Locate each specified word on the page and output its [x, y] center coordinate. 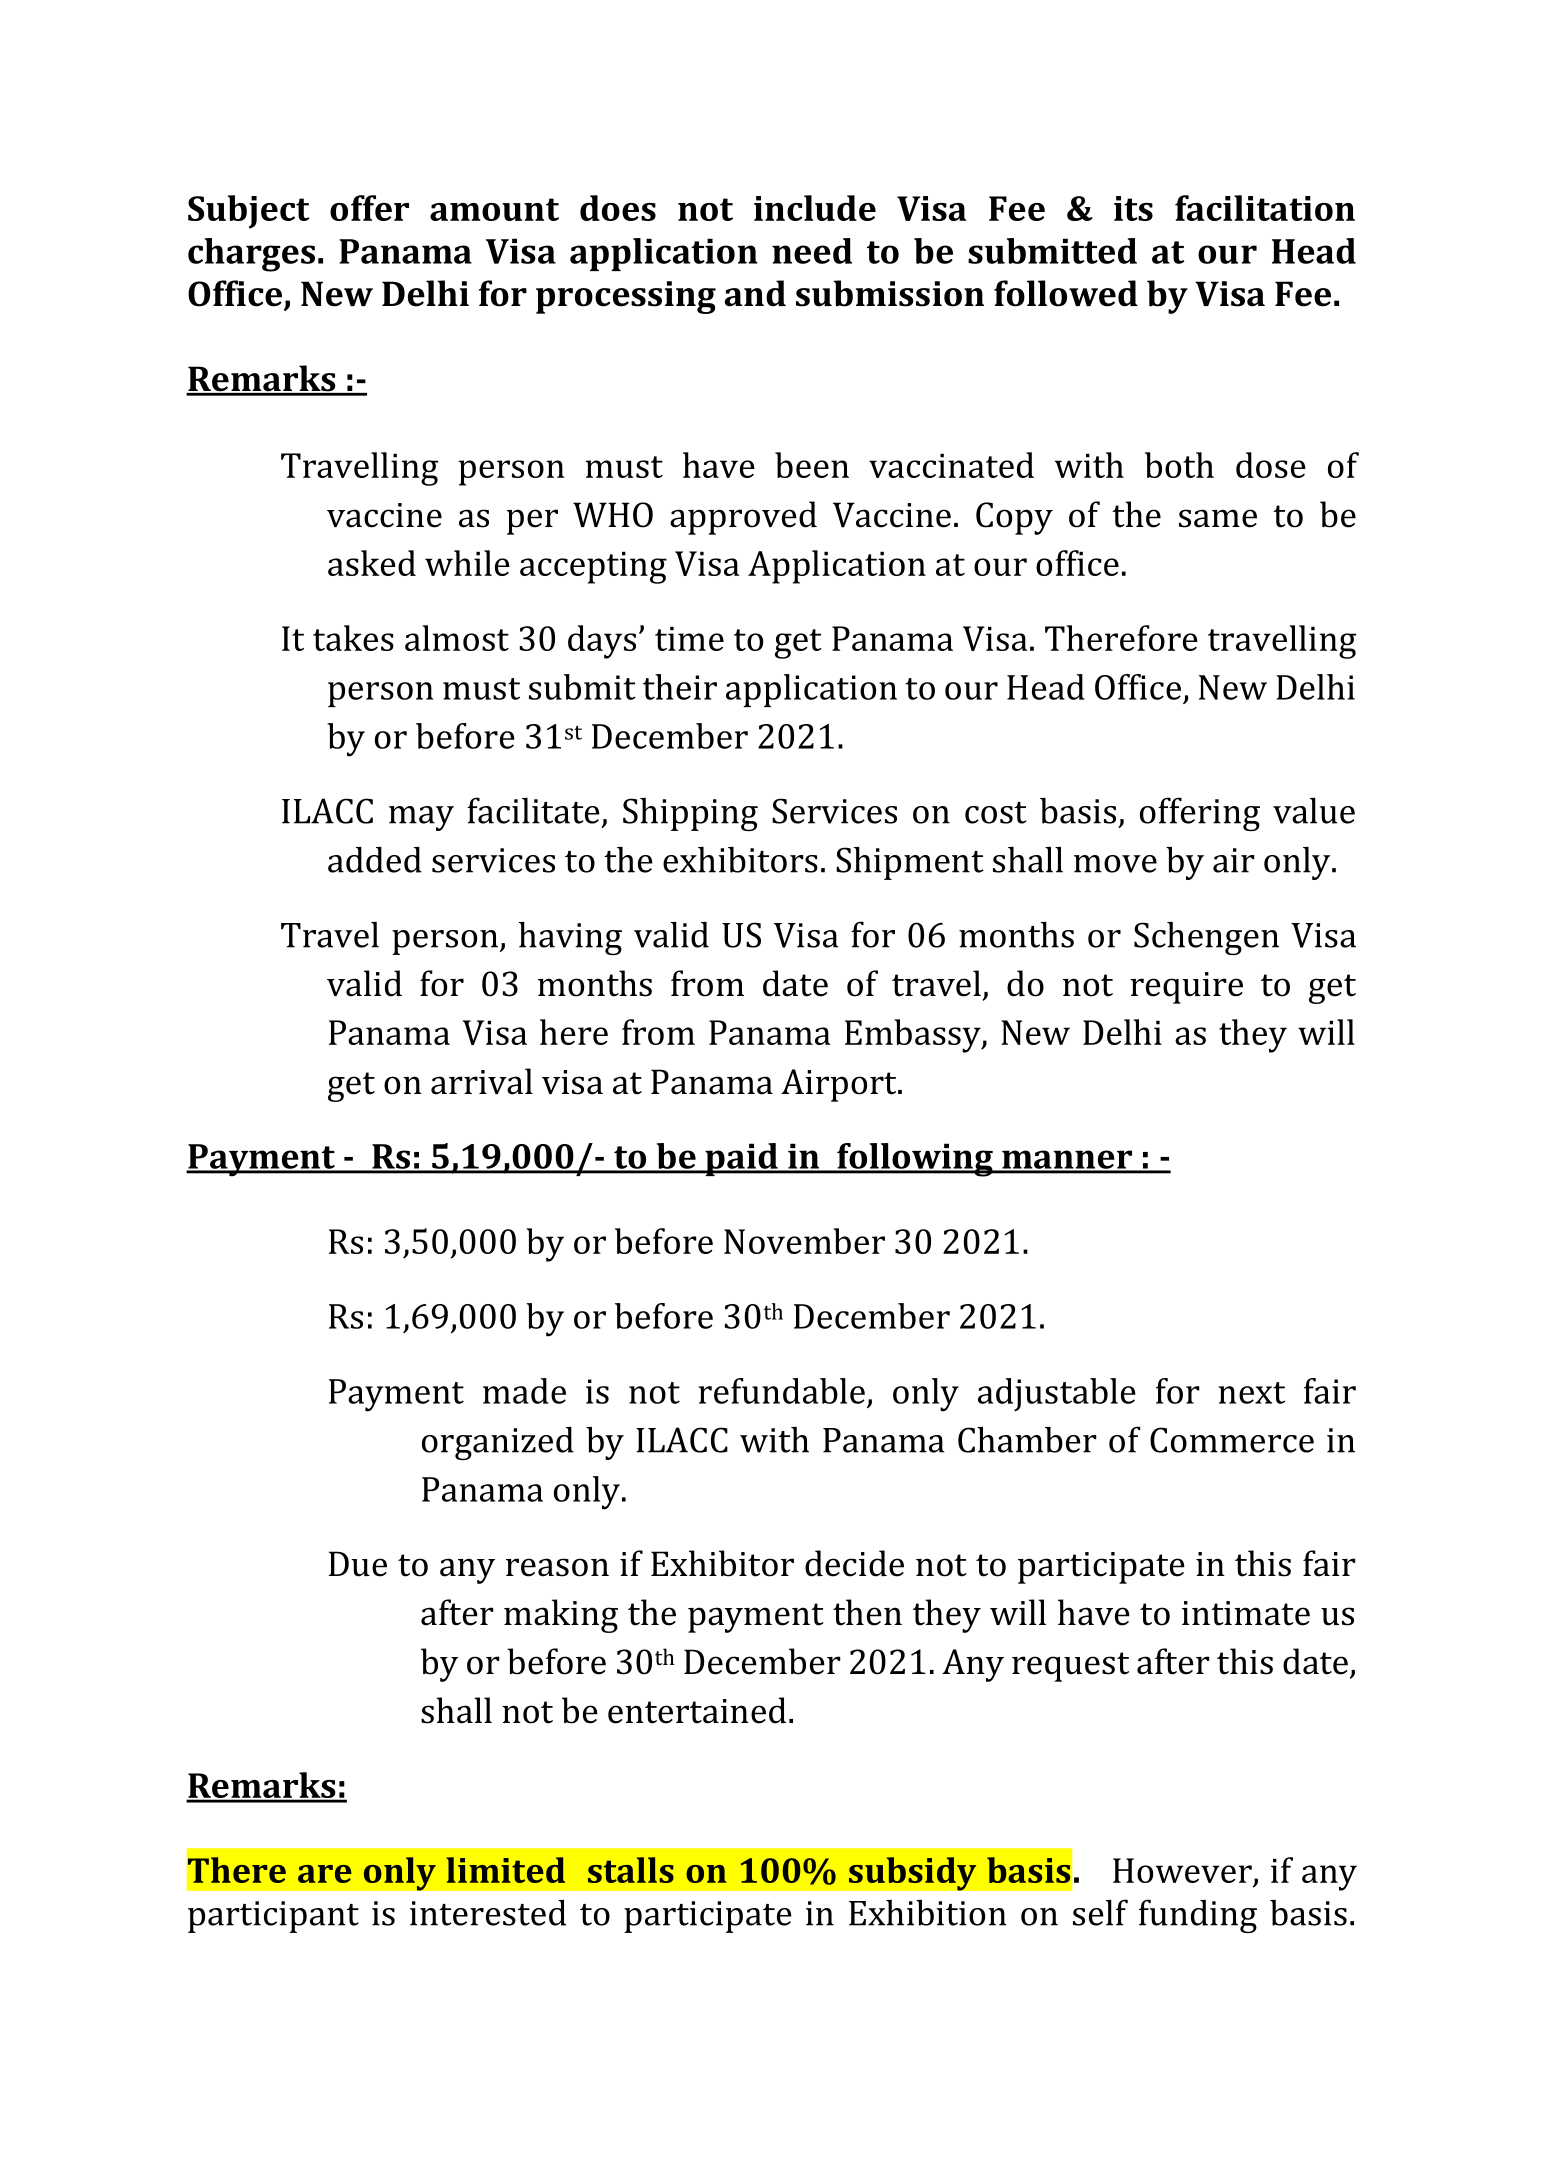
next [1252, 1393]
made [524, 1391]
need [812, 251]
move [1115, 864]
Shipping [690, 814]
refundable [782, 1391]
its [1133, 208]
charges [251, 255]
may [421, 818]
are [325, 1874]
